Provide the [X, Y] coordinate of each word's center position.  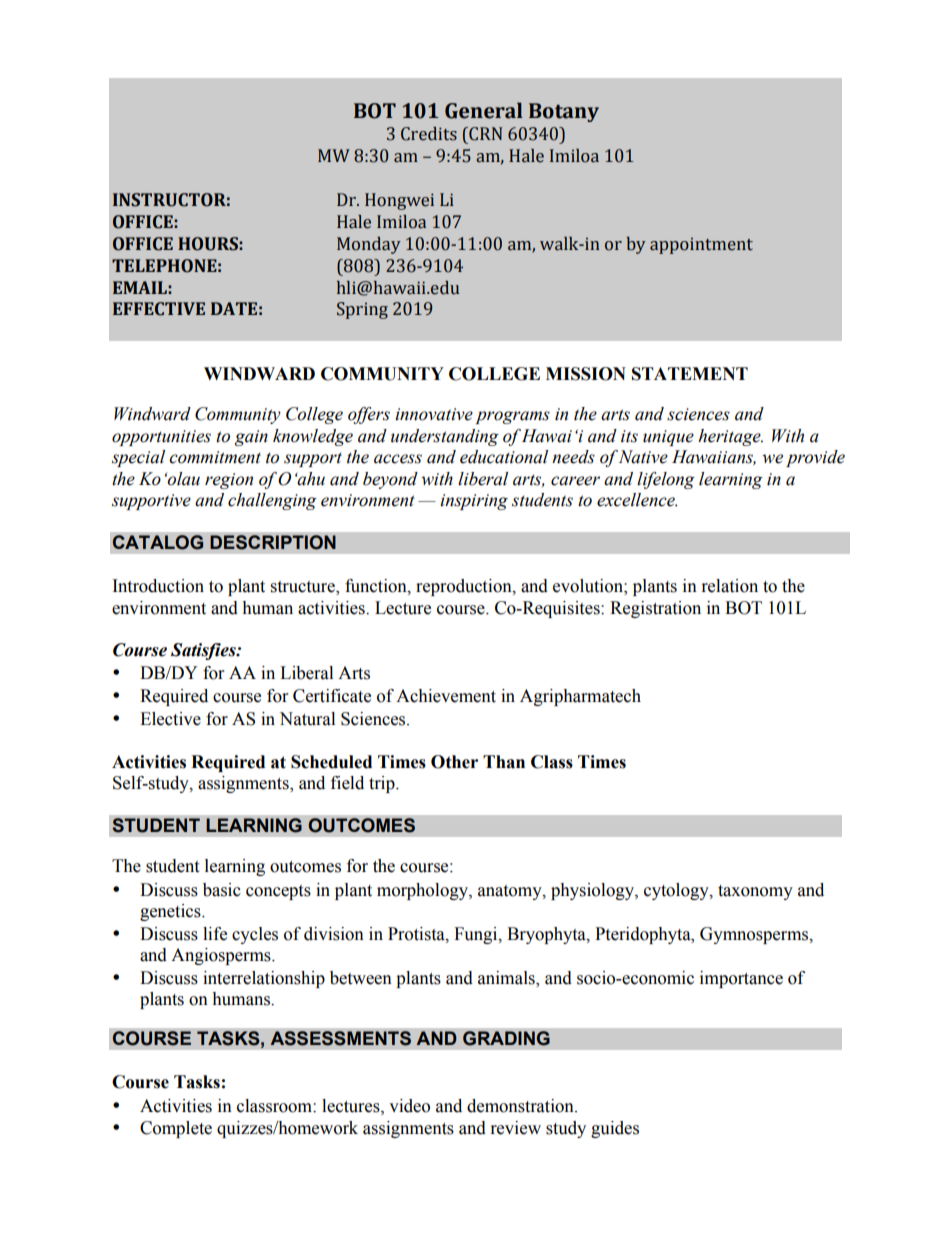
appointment [701, 245]
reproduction [465, 587]
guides [615, 1129]
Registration [655, 609]
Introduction [158, 586]
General [484, 110]
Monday [369, 245]
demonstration [521, 1106]
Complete [176, 1129]
